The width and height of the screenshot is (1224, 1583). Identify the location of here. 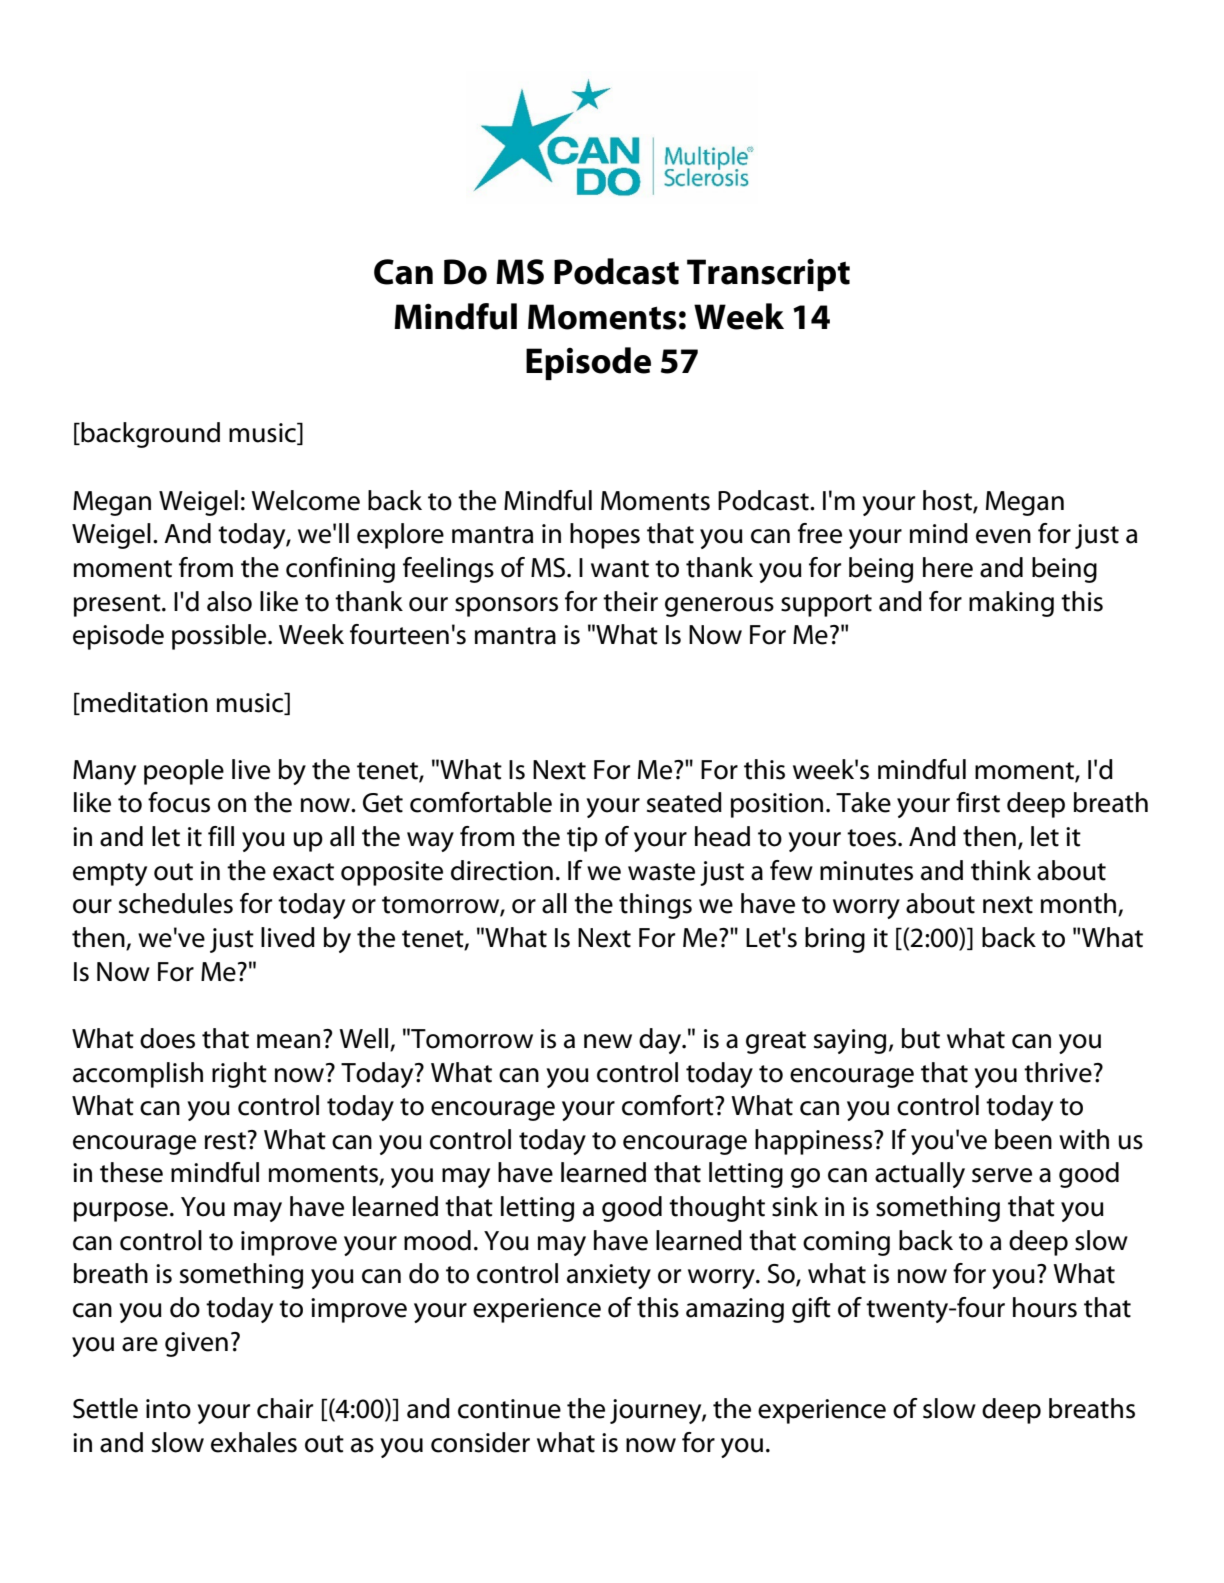
(948, 567).
